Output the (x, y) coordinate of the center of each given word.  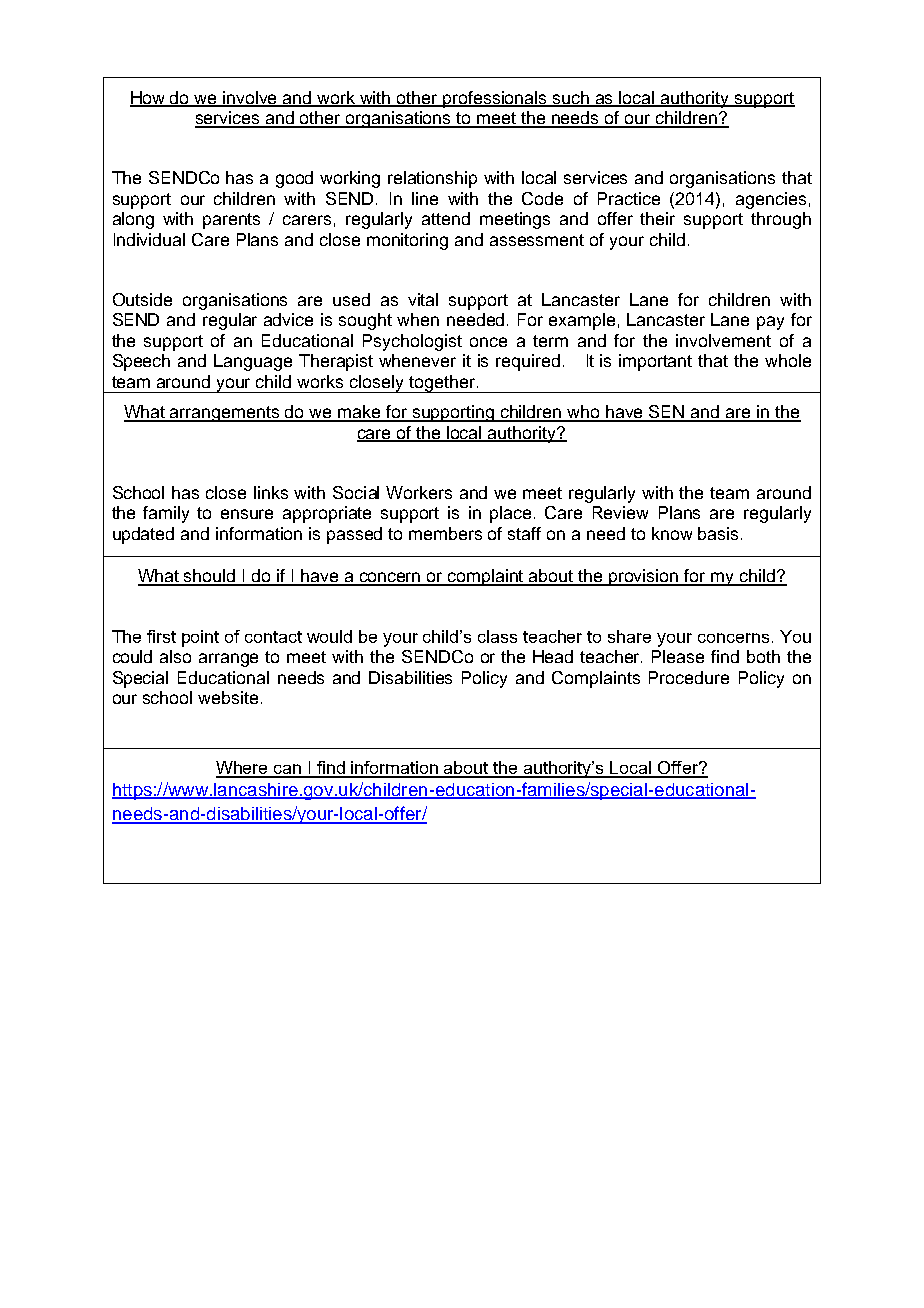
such (571, 99)
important (655, 362)
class (497, 636)
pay (770, 323)
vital (423, 299)
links (271, 492)
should (210, 577)
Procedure (689, 677)
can (288, 770)
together (442, 384)
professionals (495, 99)
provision (644, 577)
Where (243, 769)
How (149, 99)
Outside (142, 299)
